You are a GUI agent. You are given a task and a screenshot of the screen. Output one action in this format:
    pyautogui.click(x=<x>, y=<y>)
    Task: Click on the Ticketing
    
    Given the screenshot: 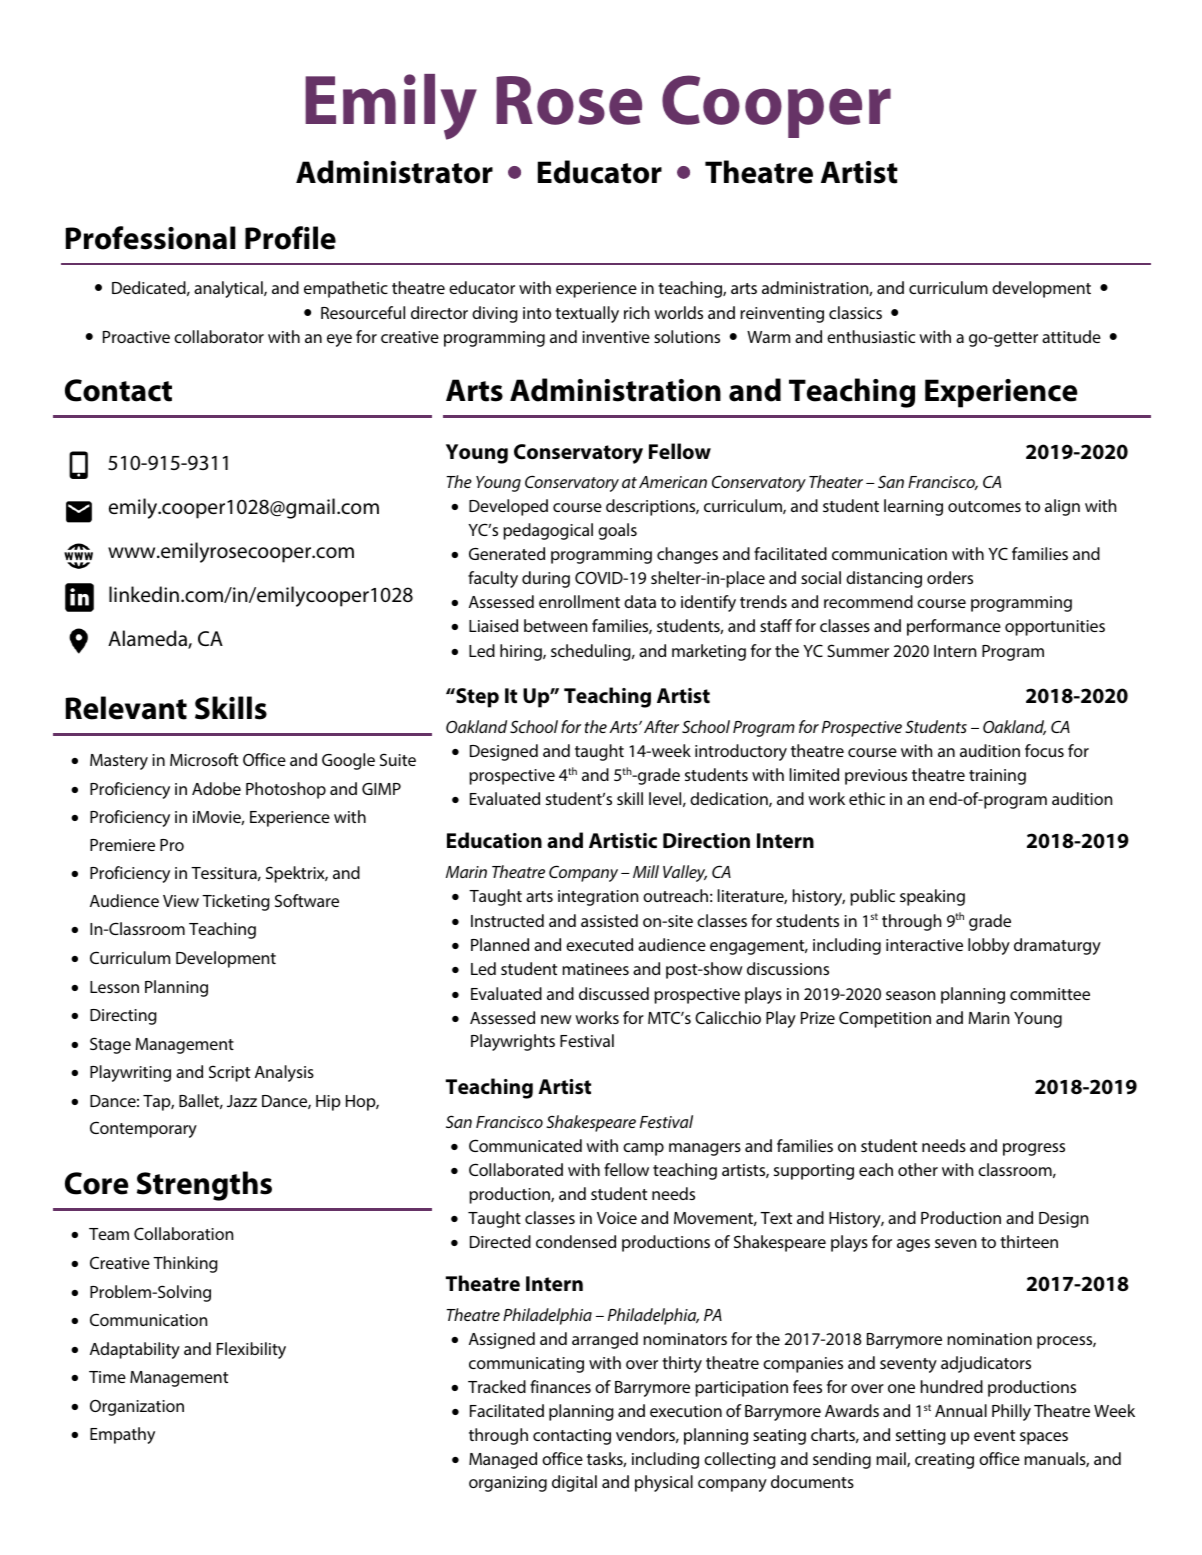 What is the action you would take?
    pyautogui.click(x=236, y=902)
